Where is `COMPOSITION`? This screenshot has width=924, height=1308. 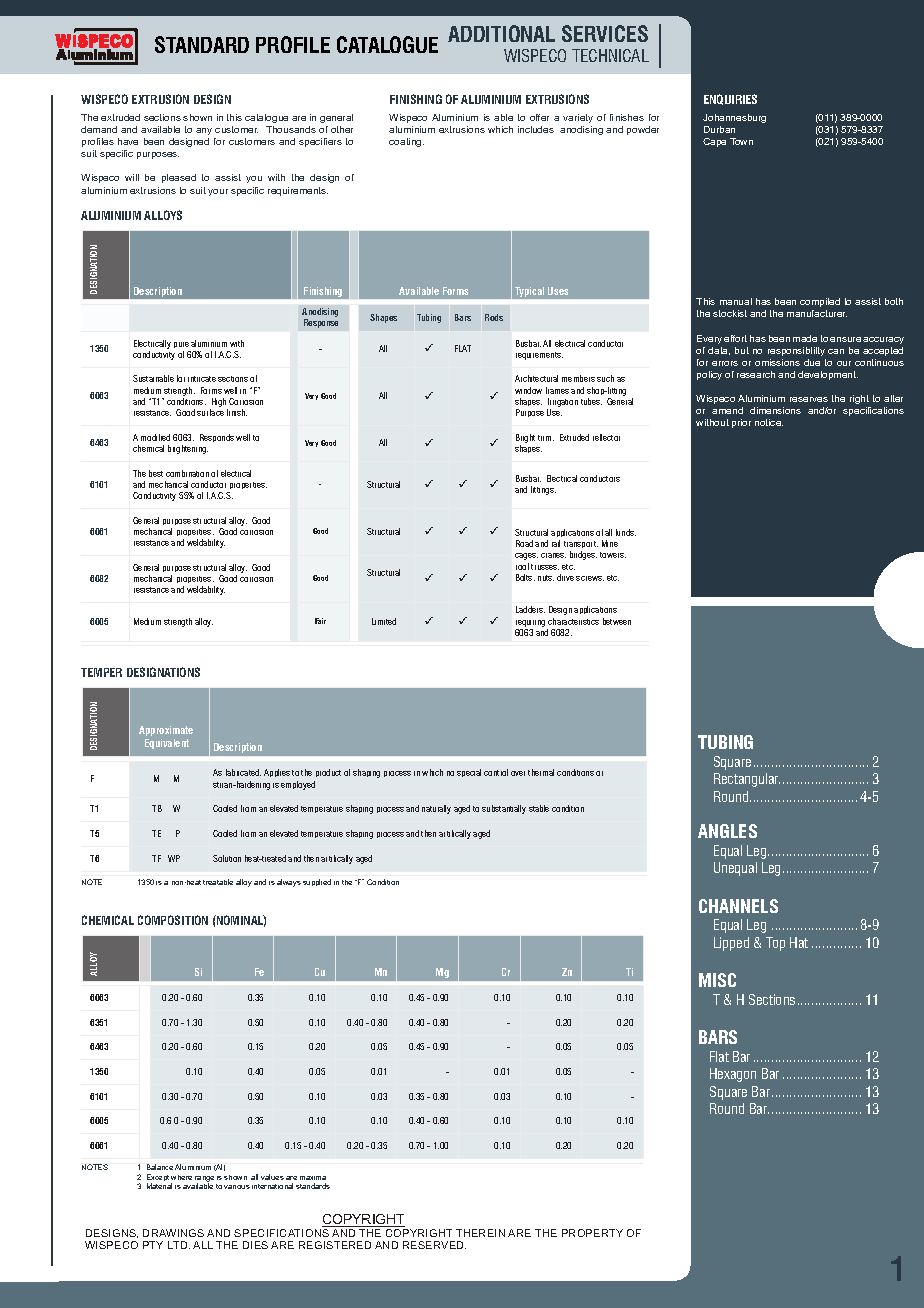
COMPOSITION is located at coordinates (173, 920).
